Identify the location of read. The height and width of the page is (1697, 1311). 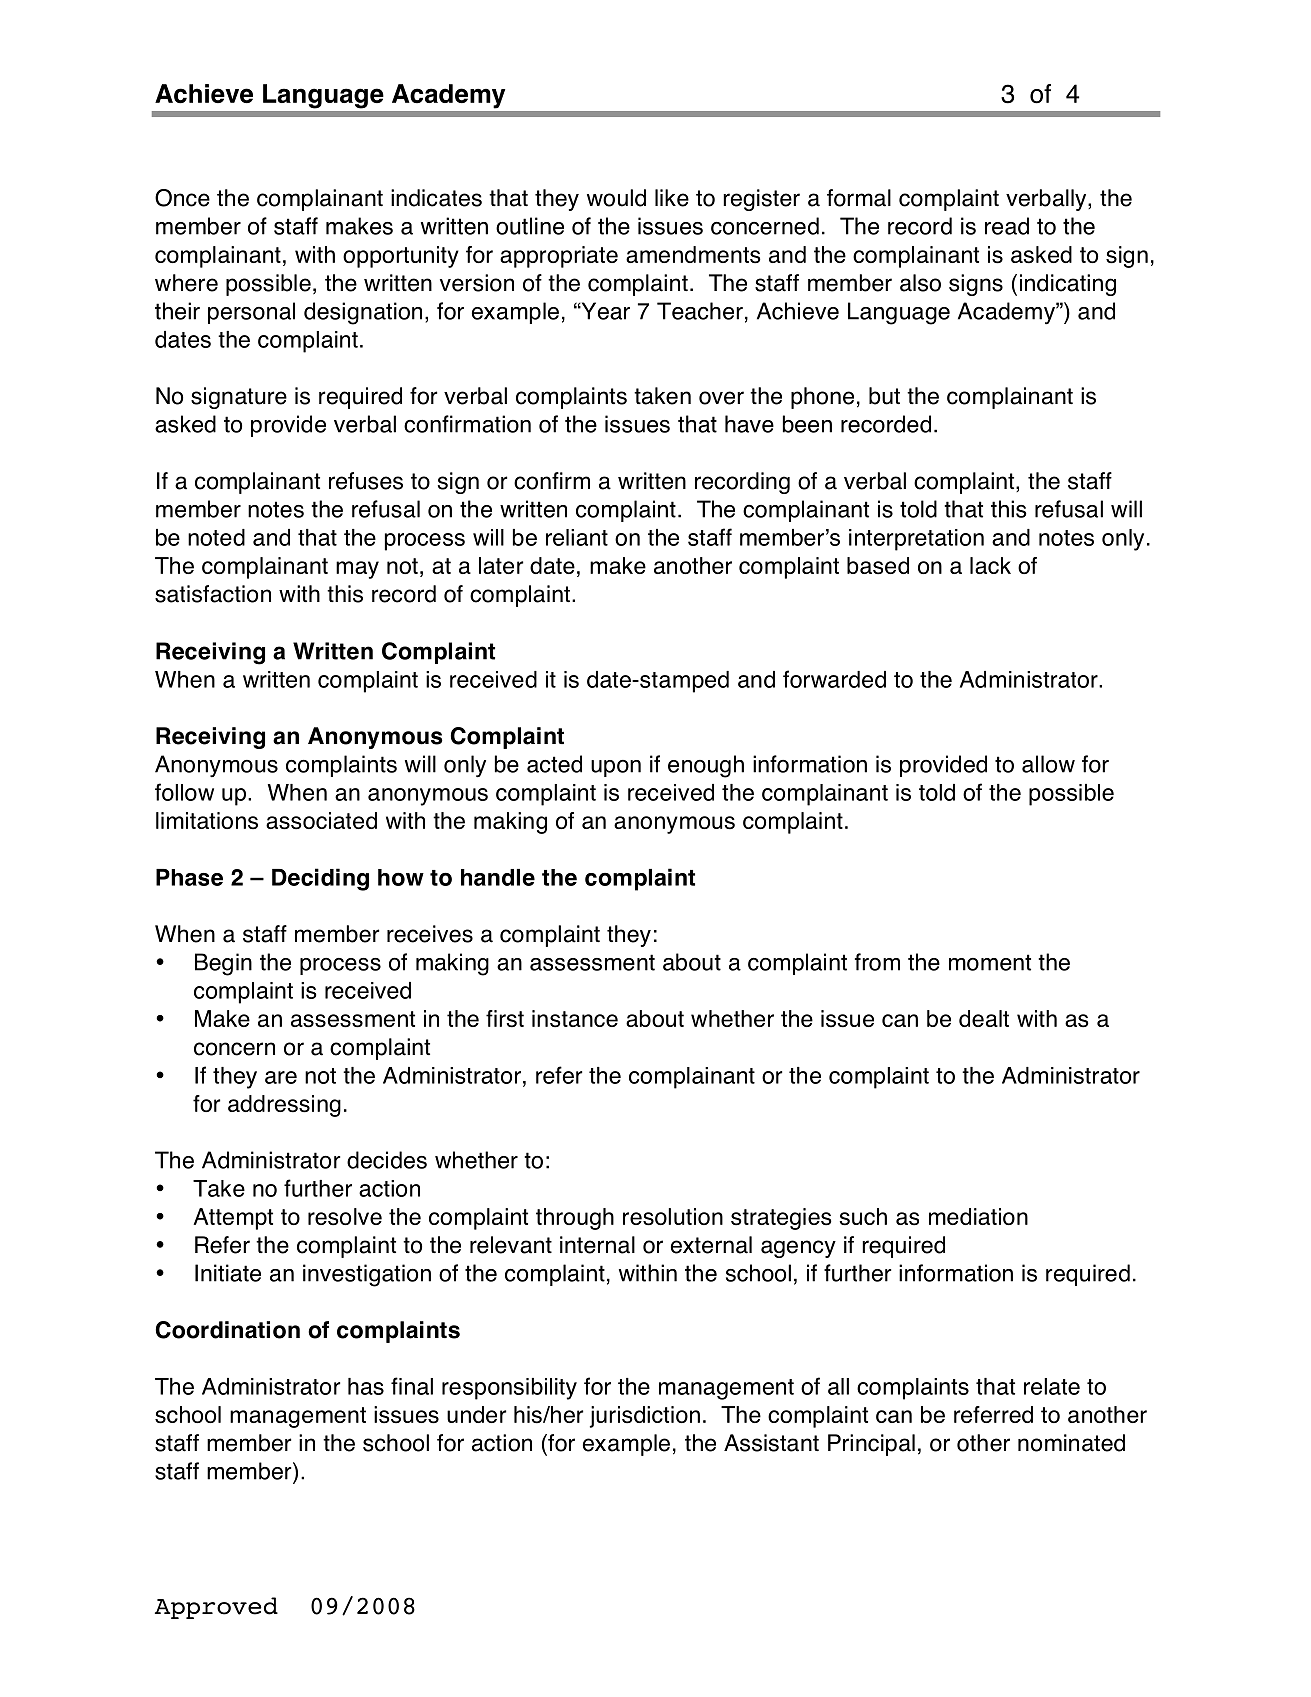
(1007, 226).
